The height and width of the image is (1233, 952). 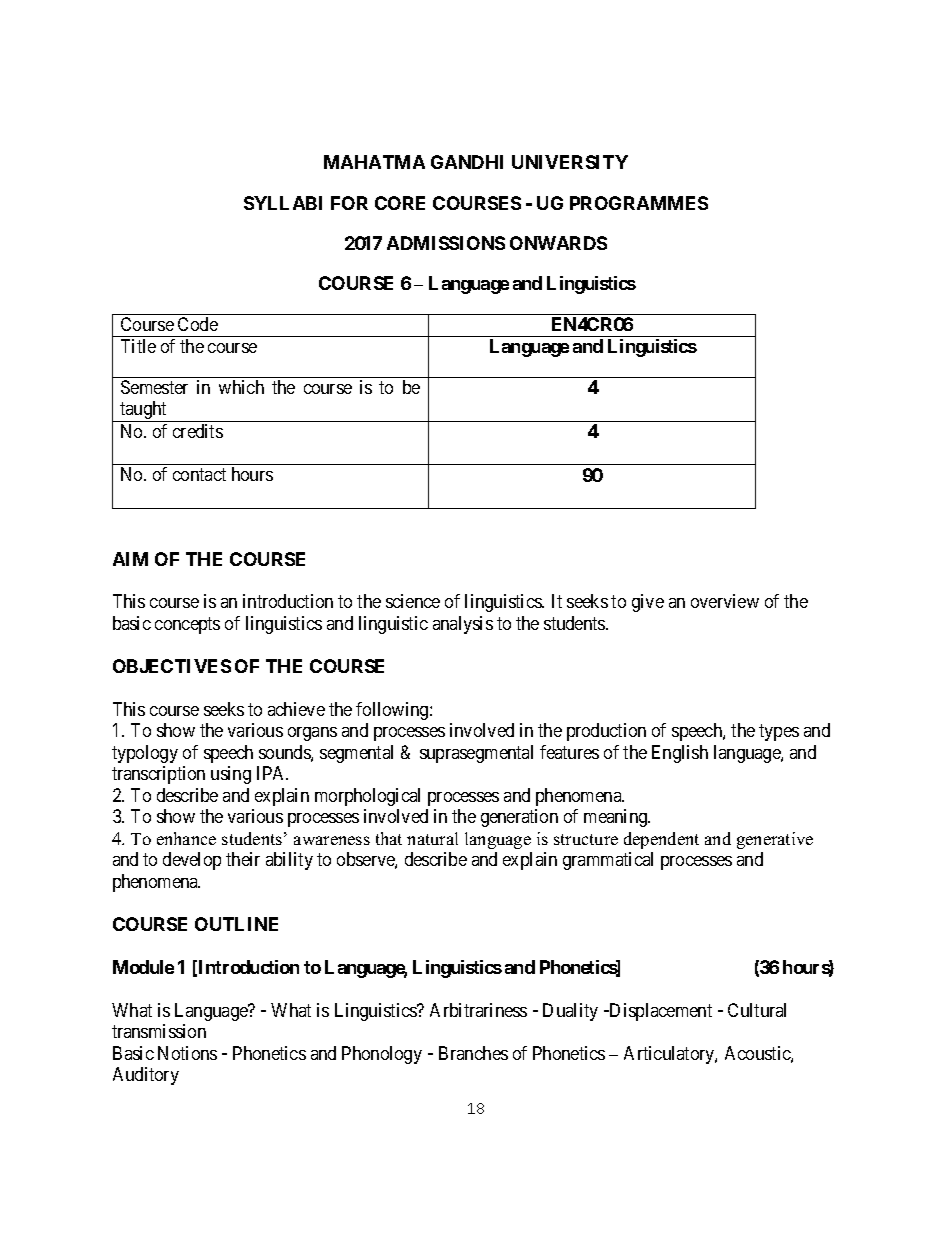 I want to click on Branches, so click(x=473, y=1053).
